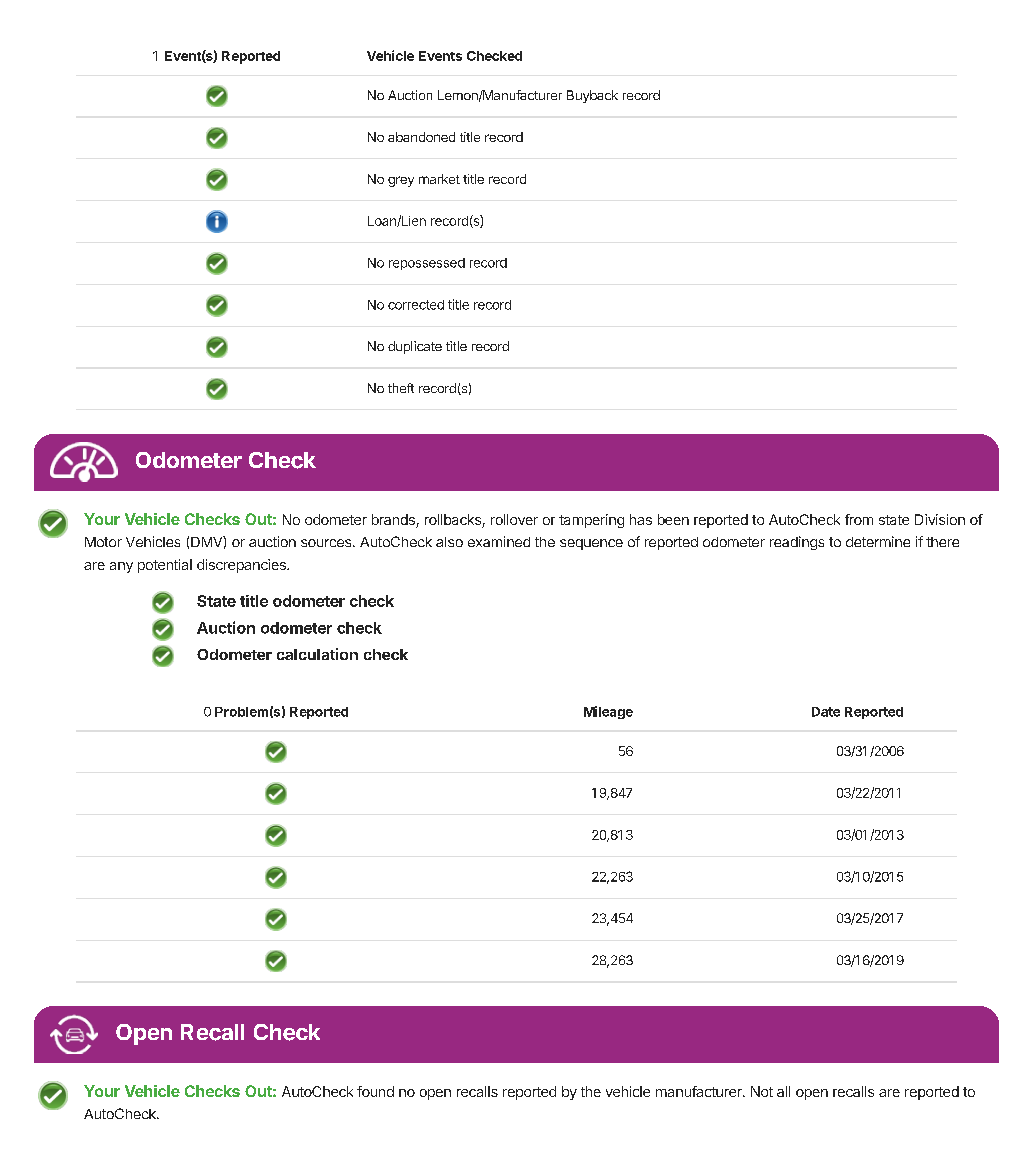 Image resolution: width=1033 pixels, height=1176 pixels. I want to click on calculation, so click(317, 654).
